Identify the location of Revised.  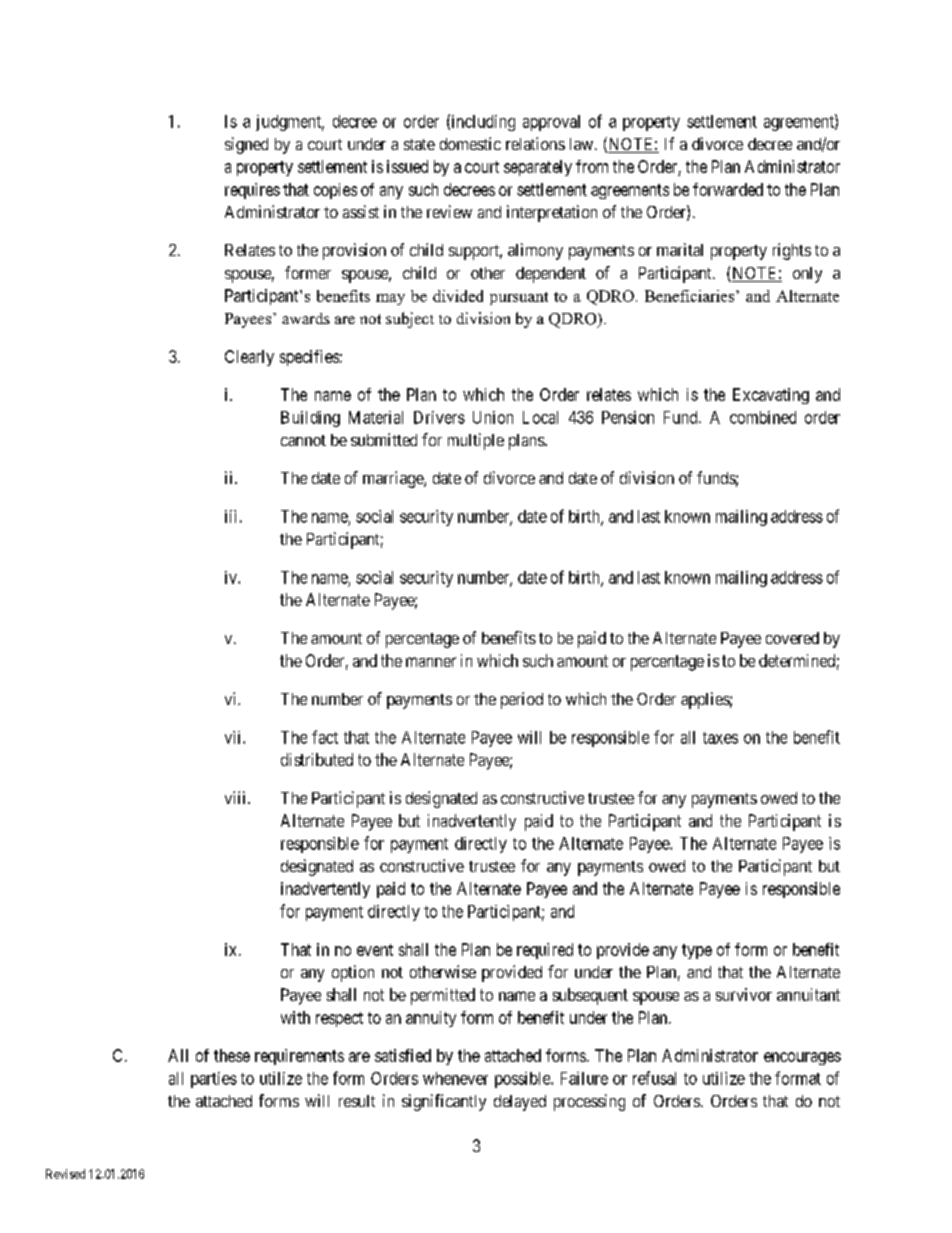
(65, 1174).
